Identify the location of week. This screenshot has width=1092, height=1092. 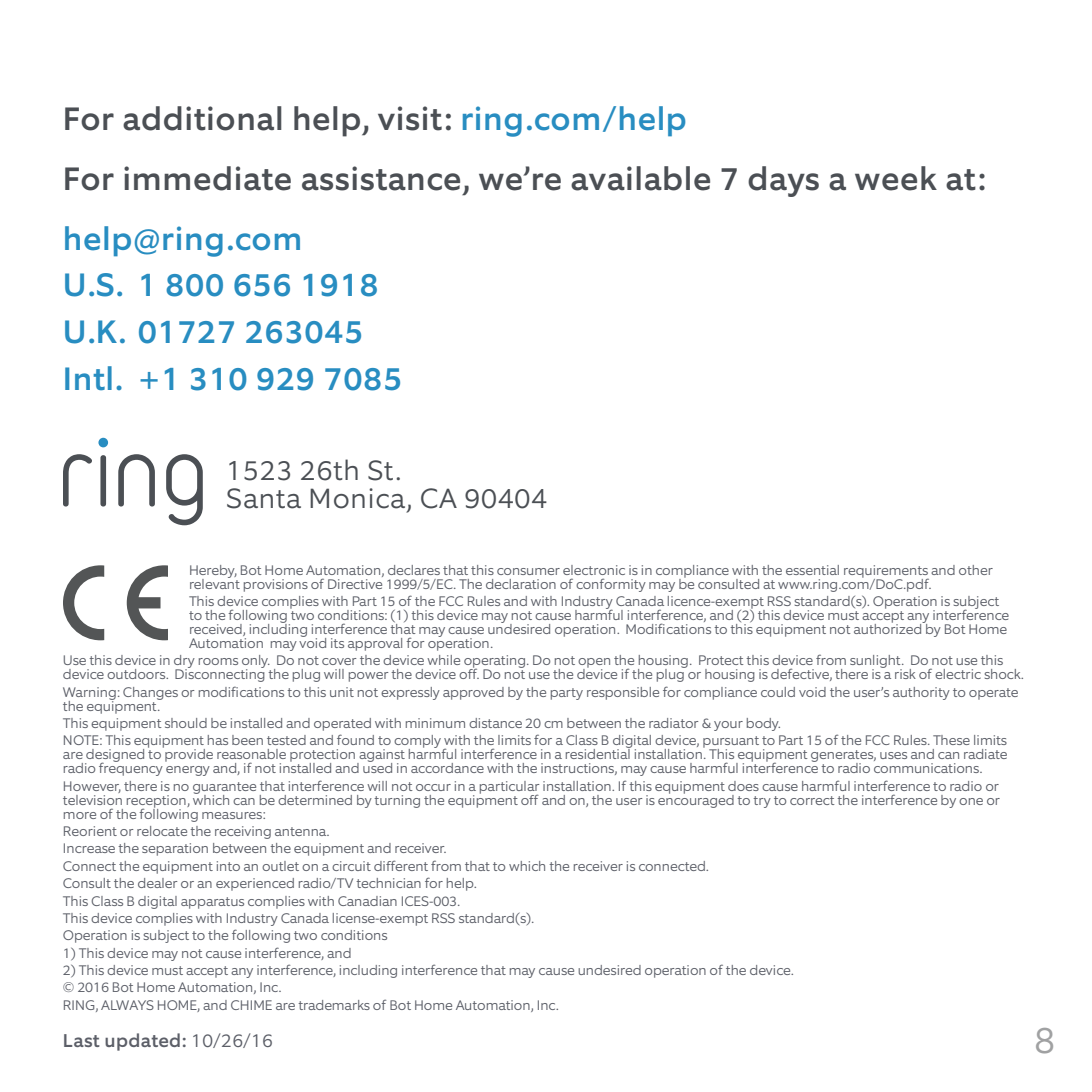
(896, 178).
